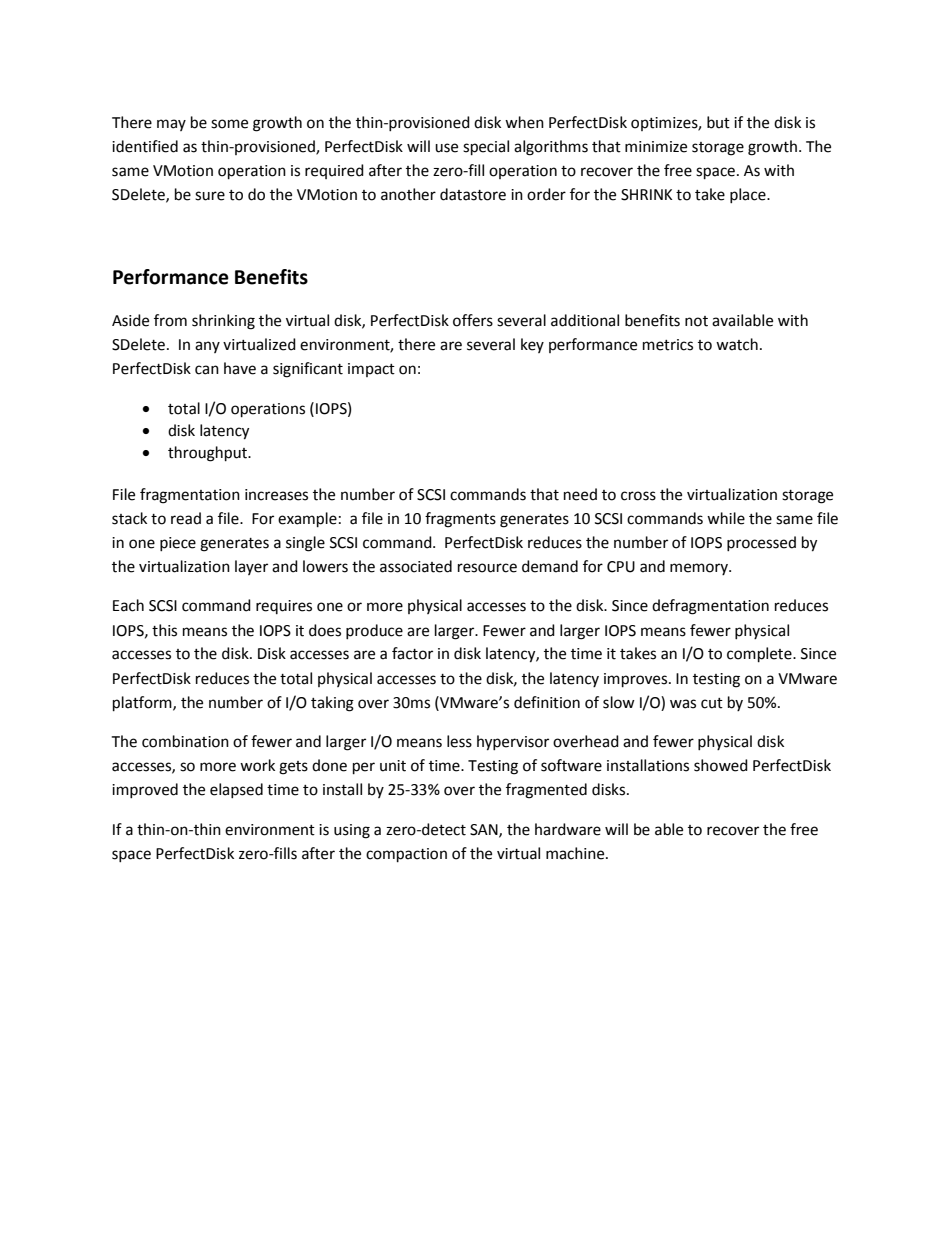  Describe the element at coordinates (236, 790) in the screenshot. I see `elapsed` at that location.
